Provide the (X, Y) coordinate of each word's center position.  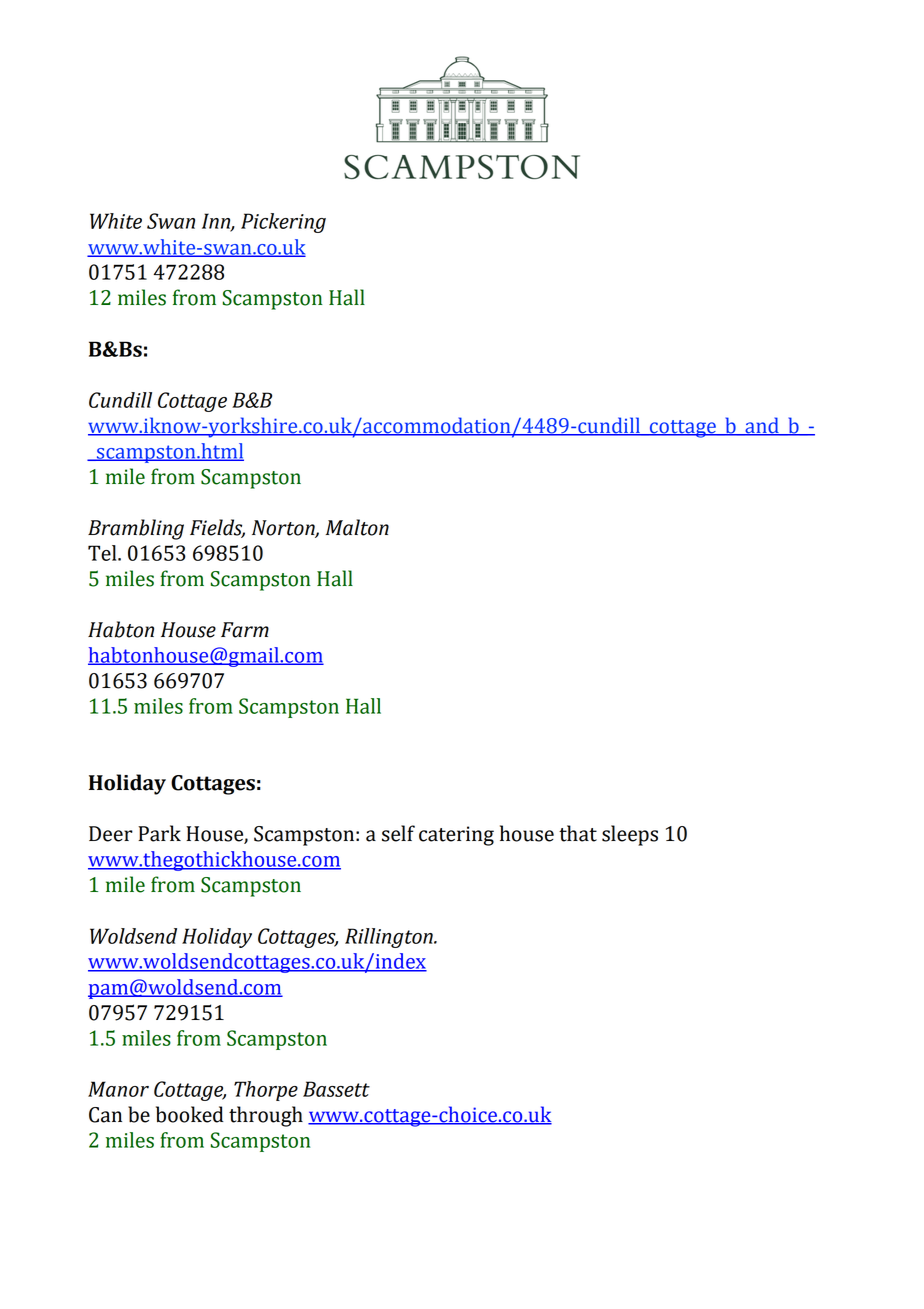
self (398, 833)
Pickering (283, 223)
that (578, 833)
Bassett (336, 1089)
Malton (357, 527)
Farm (245, 630)
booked (190, 1114)
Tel (103, 553)
